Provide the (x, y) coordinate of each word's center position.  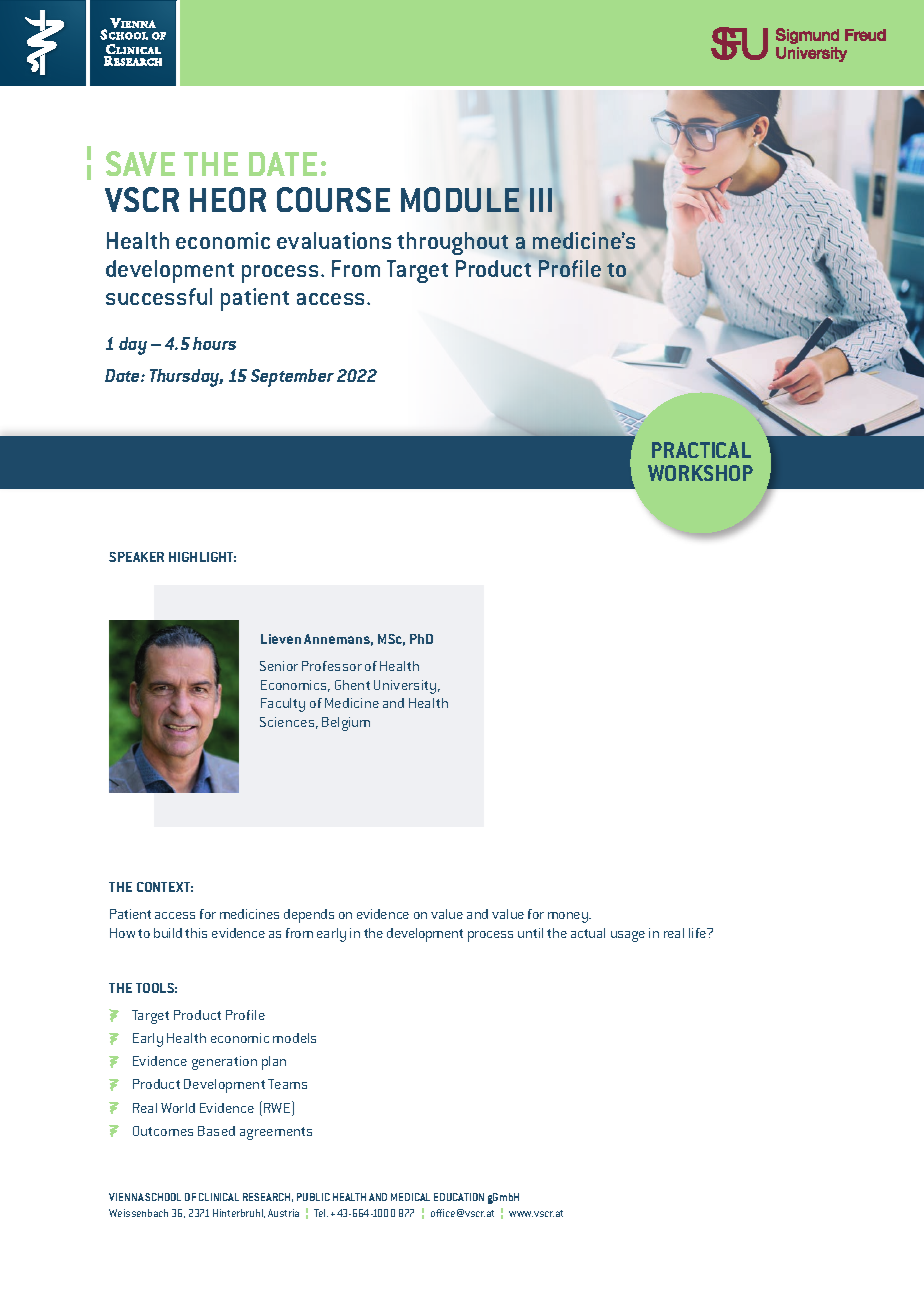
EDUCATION (459, 1197)
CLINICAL (219, 1197)
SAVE (140, 163)
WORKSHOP (700, 473)
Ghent (352, 685)
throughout (452, 243)
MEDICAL (410, 1197)
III (541, 200)
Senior (279, 666)
